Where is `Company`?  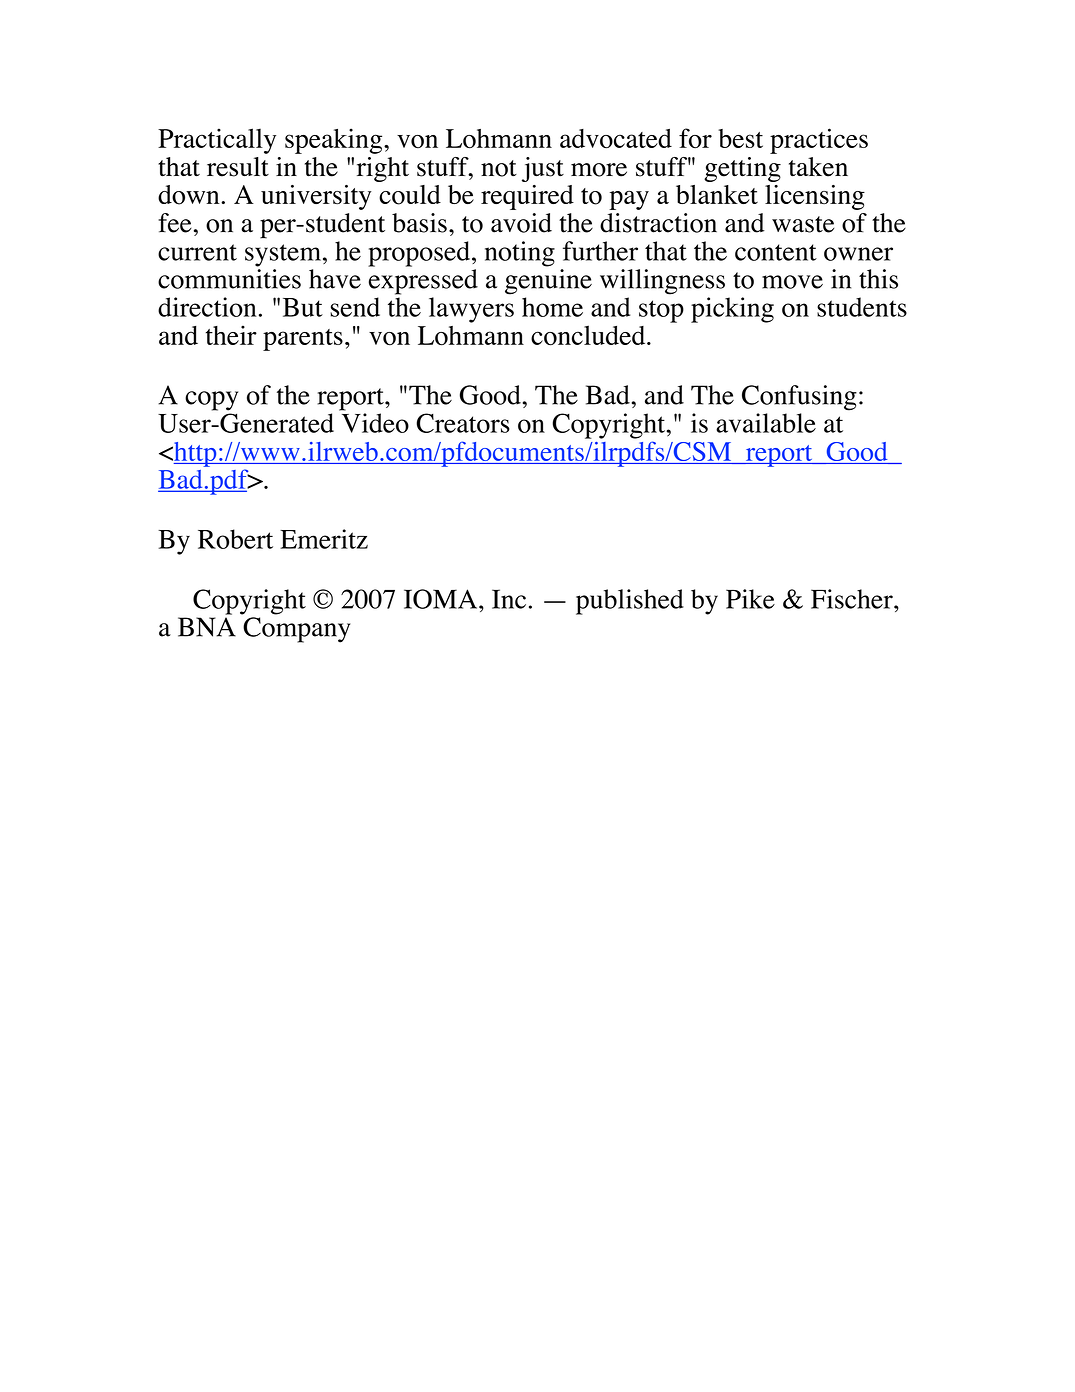 Company is located at coordinates (296, 630).
